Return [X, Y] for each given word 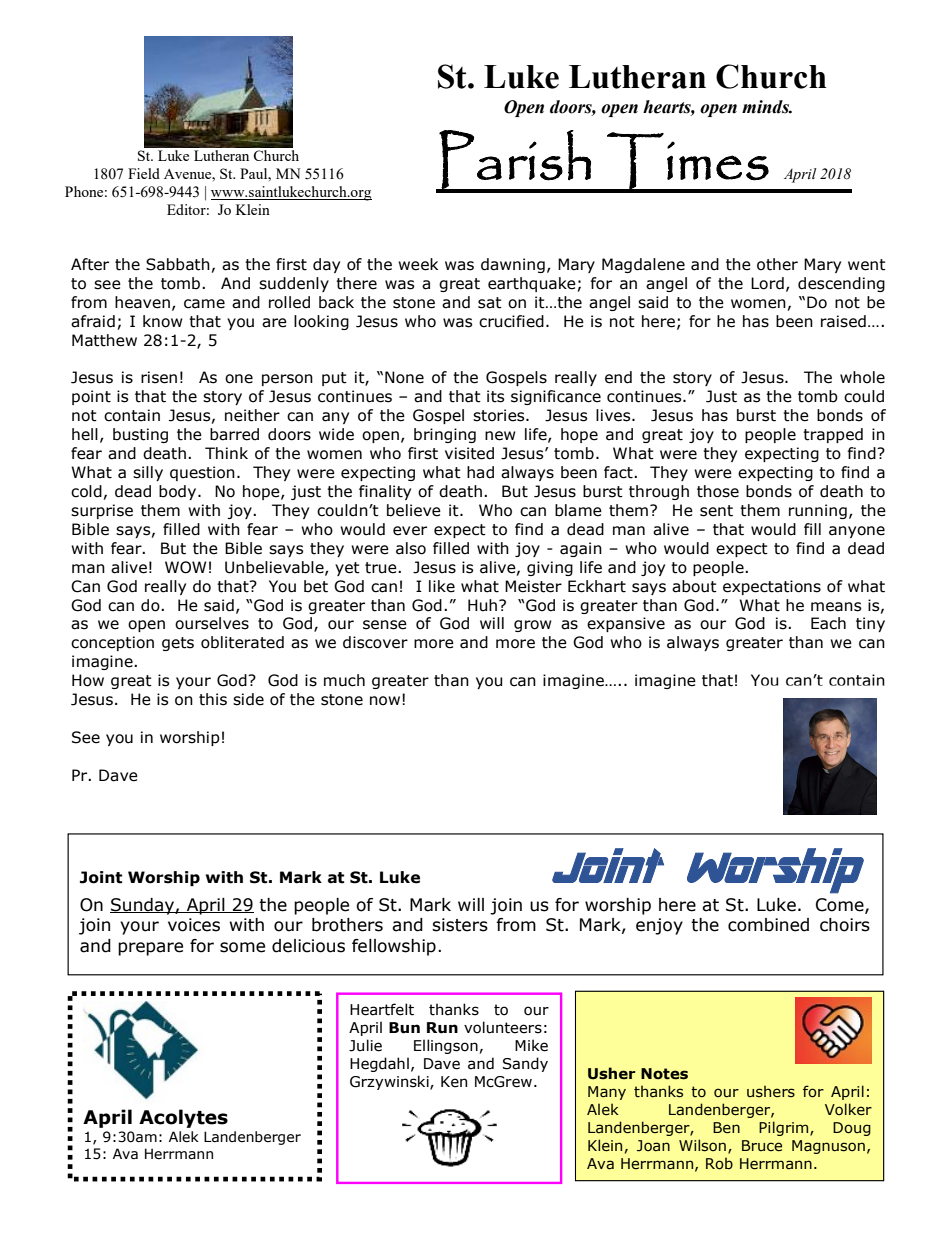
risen [159, 377]
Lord [767, 283]
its [495, 396]
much [344, 680]
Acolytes [183, 1118]
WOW [185, 567]
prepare [150, 949]
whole [862, 377]
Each [828, 623]
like [442, 586]
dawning [513, 265]
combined [768, 925]
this [213, 699]
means [836, 607]
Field [144, 173]
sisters [460, 925]
